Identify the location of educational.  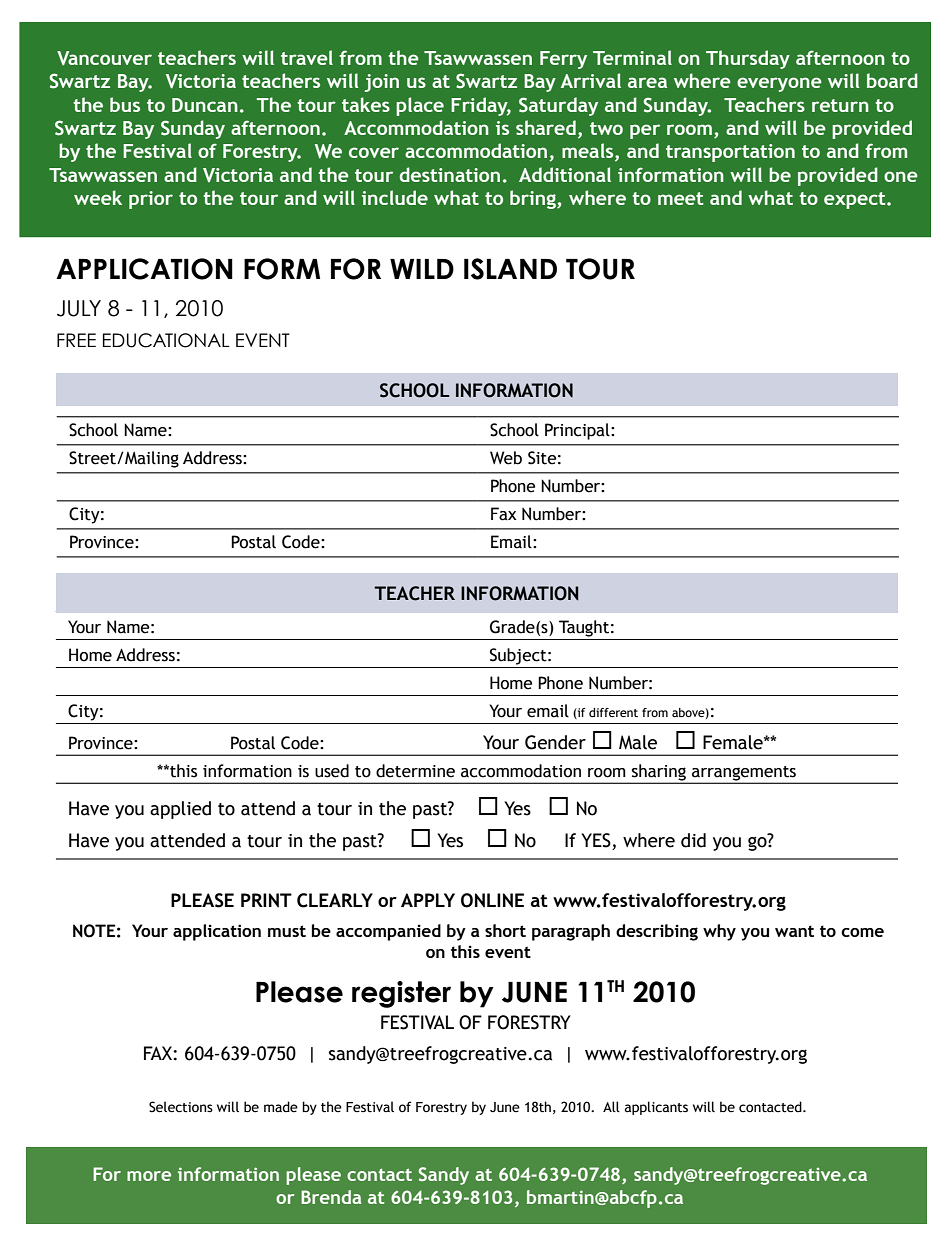
(166, 340).
